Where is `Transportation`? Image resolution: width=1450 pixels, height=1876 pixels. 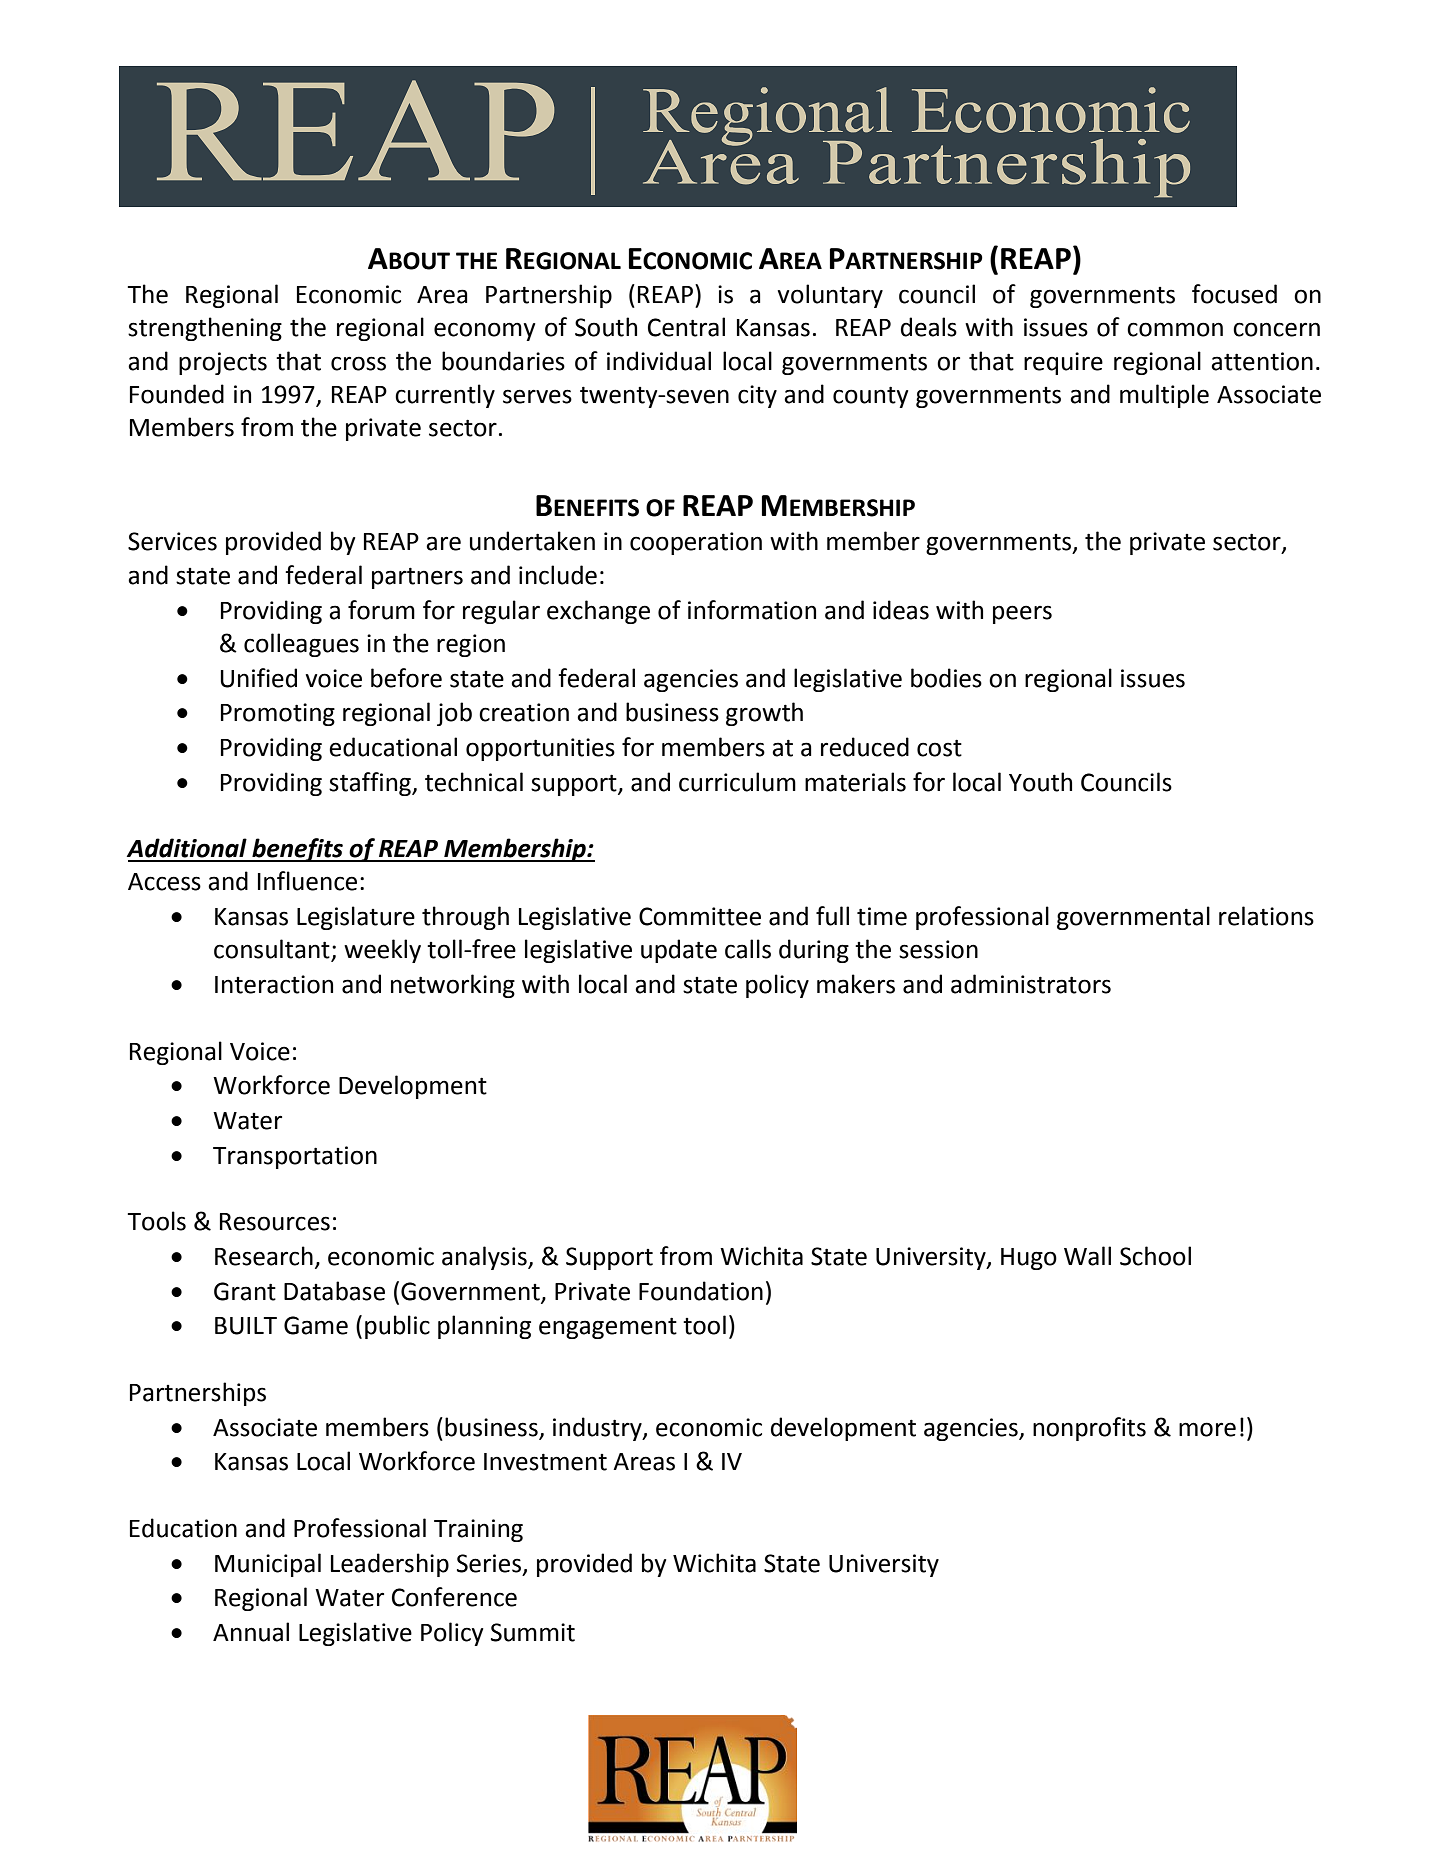 Transportation is located at coordinates (295, 1157).
